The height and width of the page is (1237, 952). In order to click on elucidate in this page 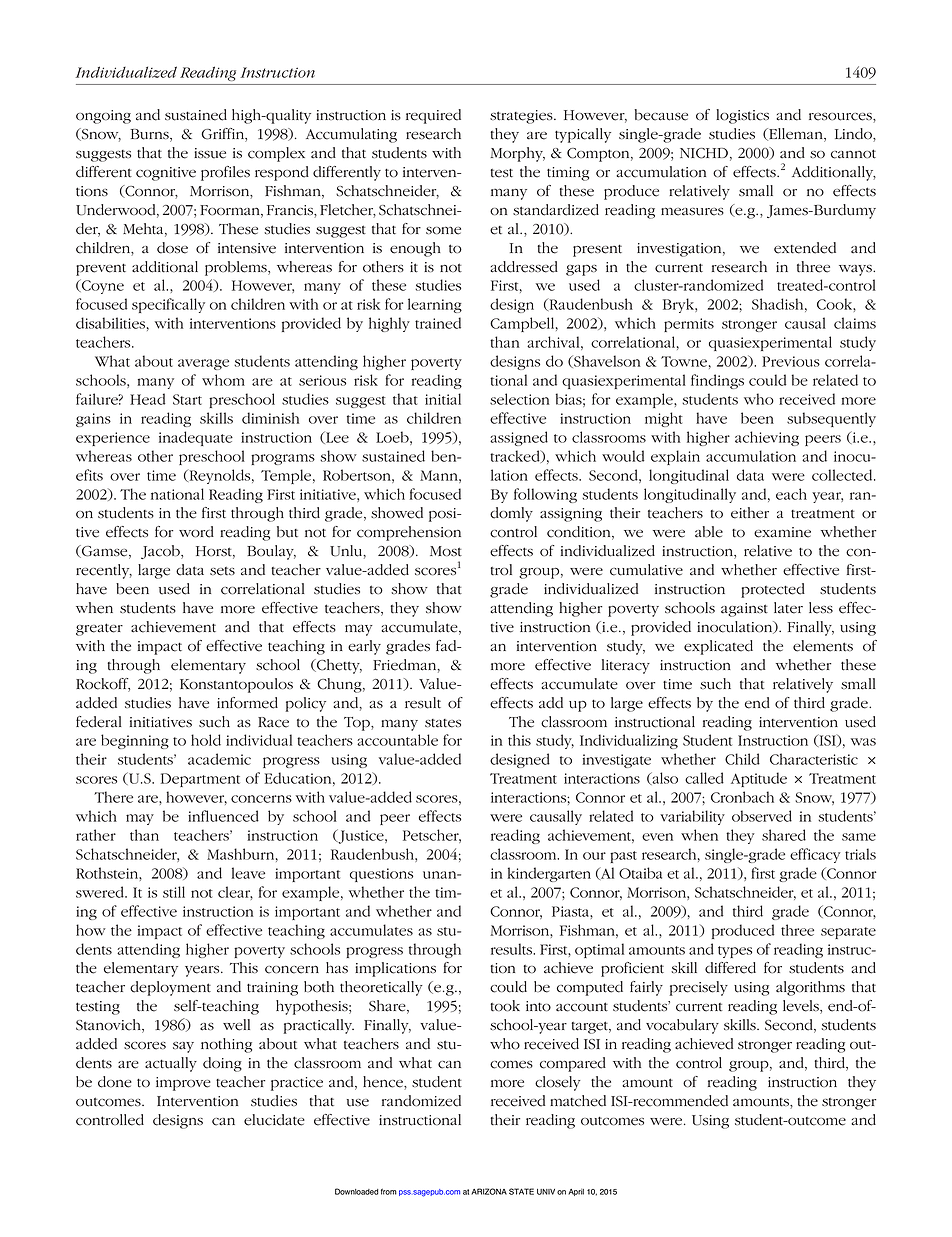, I will do `click(274, 1120)`.
